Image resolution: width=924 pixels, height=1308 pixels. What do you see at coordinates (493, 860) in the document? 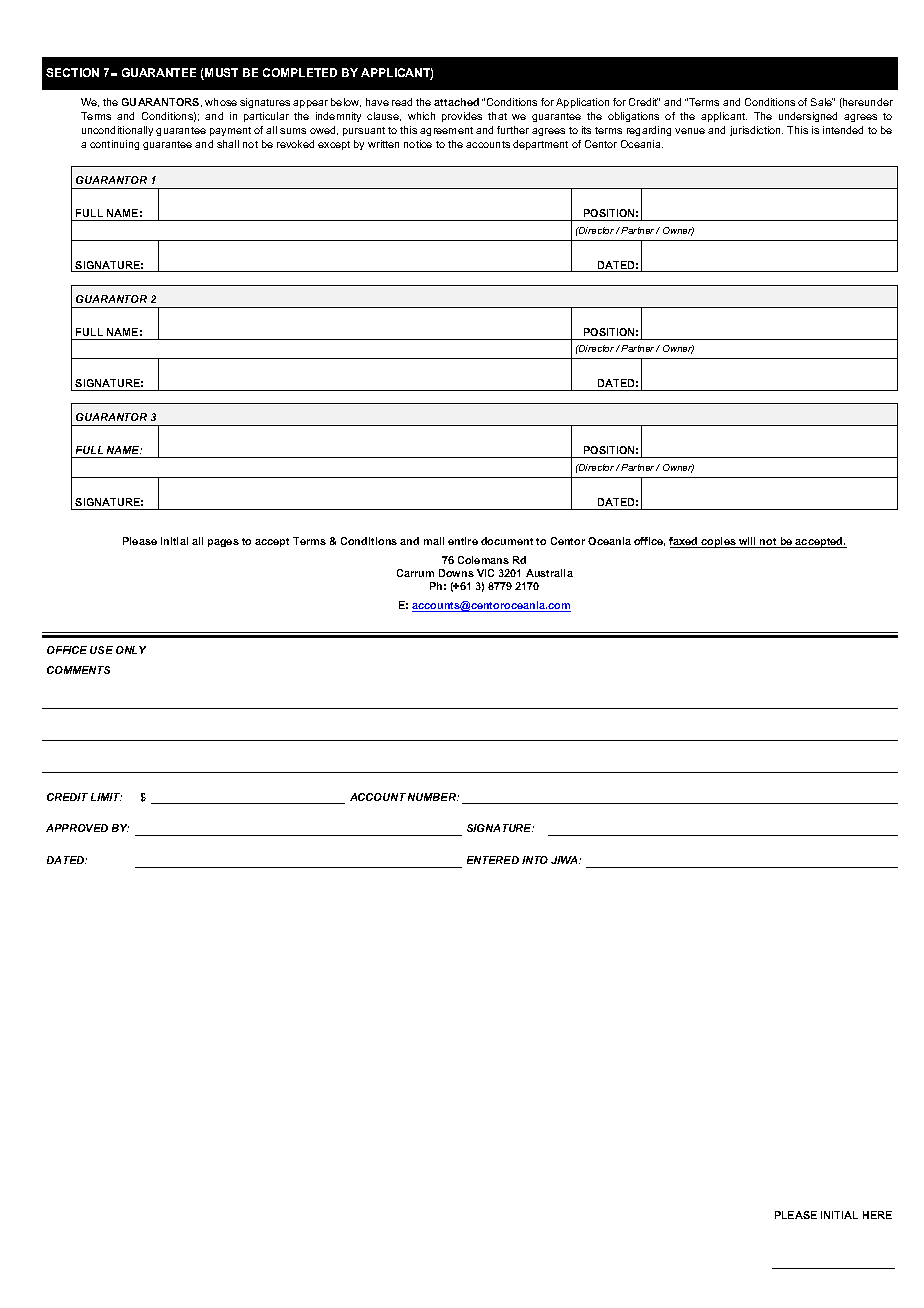
I see `ENTERED` at bounding box center [493, 860].
